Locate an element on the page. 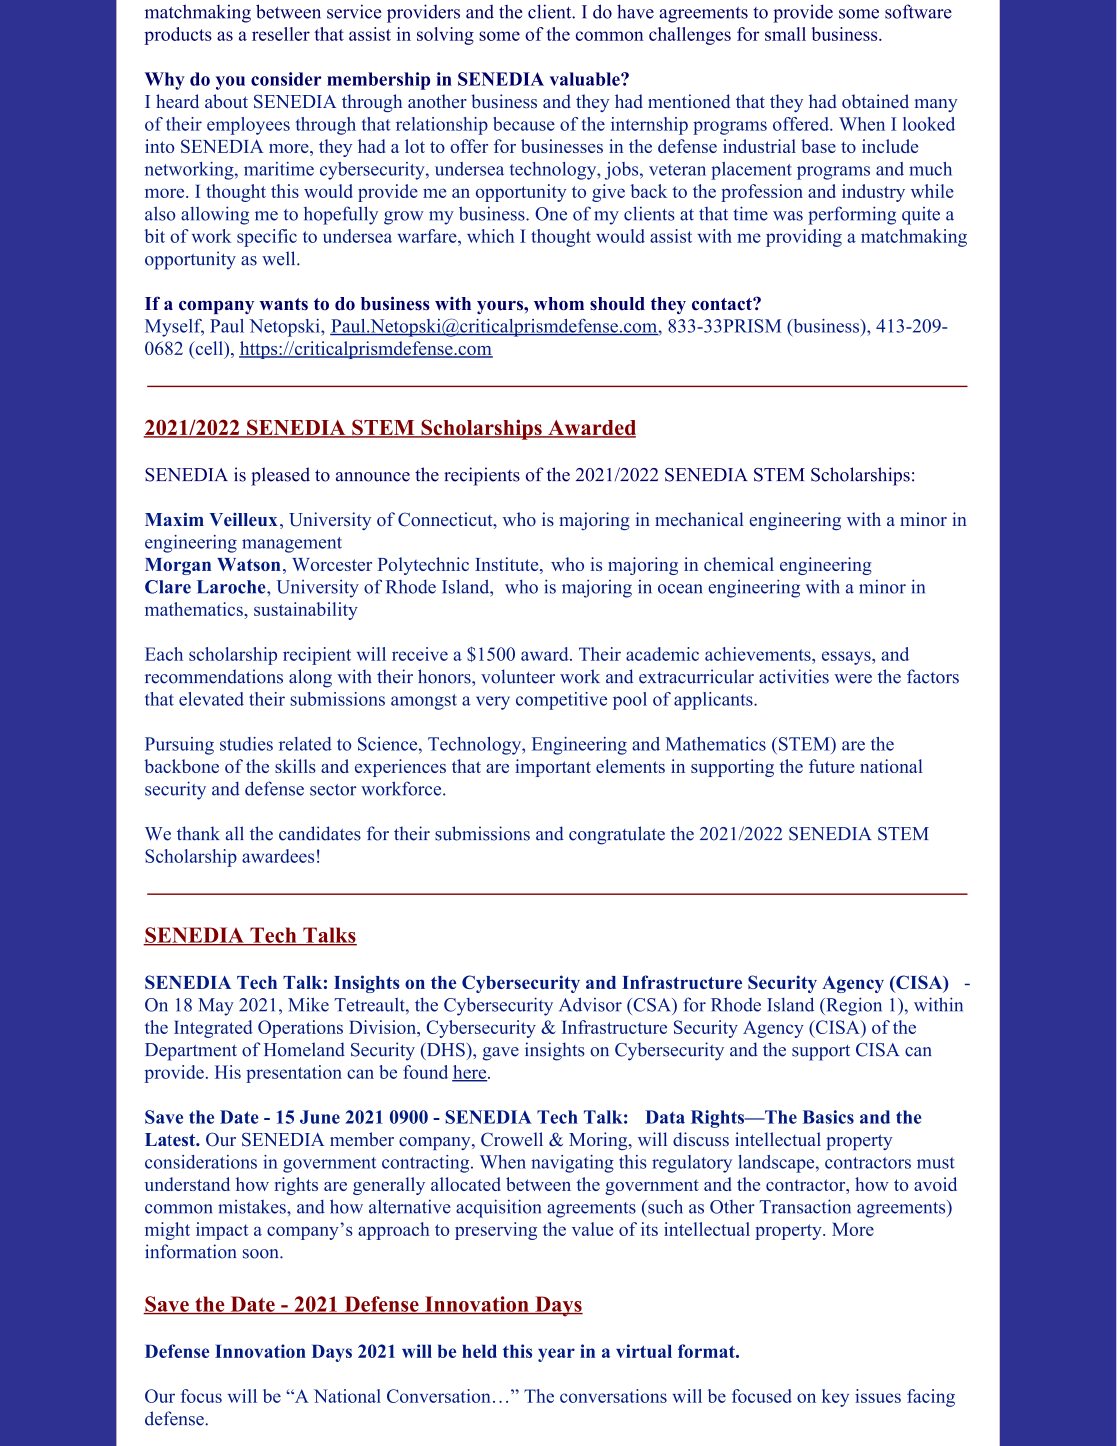 This image has width=1117, height=1446. soon is located at coordinates (262, 1254).
